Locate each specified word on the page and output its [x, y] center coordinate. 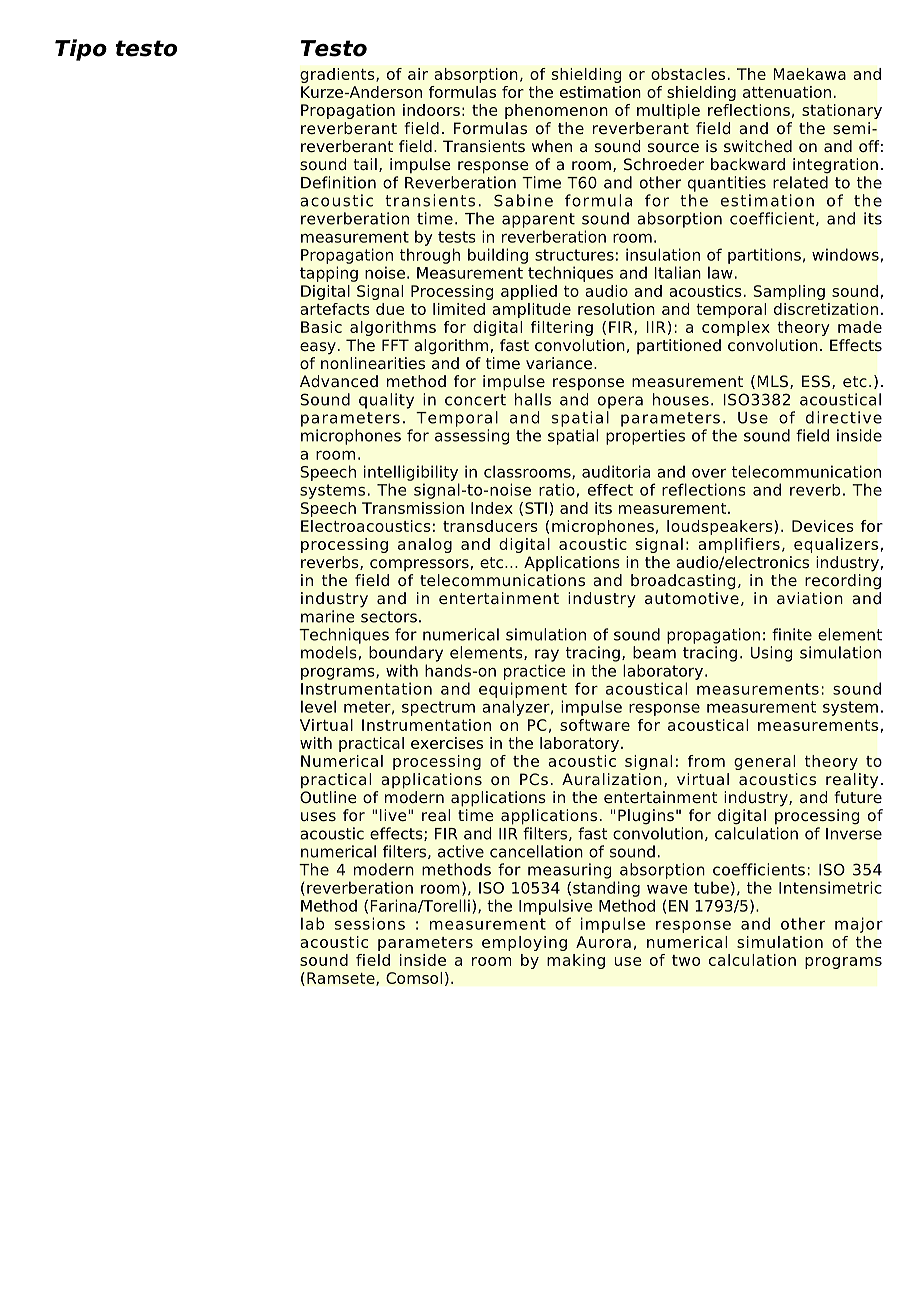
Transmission [413, 508]
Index [492, 508]
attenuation [787, 92]
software [595, 725]
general [764, 762]
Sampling [789, 292]
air [418, 74]
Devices [823, 526]
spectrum [438, 708]
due [390, 309]
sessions [370, 923]
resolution [616, 309]
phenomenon [556, 111]
